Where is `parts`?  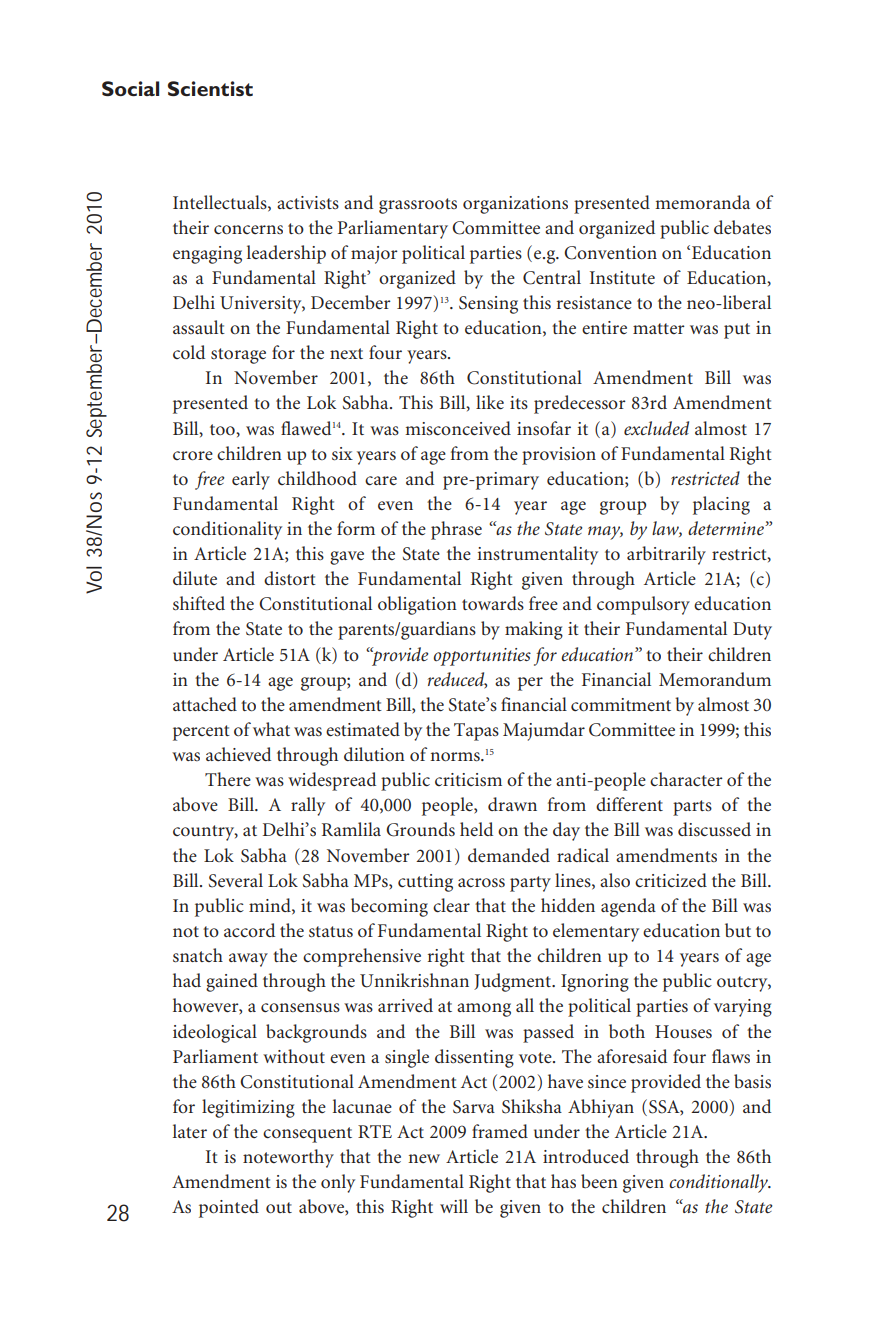
parts is located at coordinates (692, 808).
